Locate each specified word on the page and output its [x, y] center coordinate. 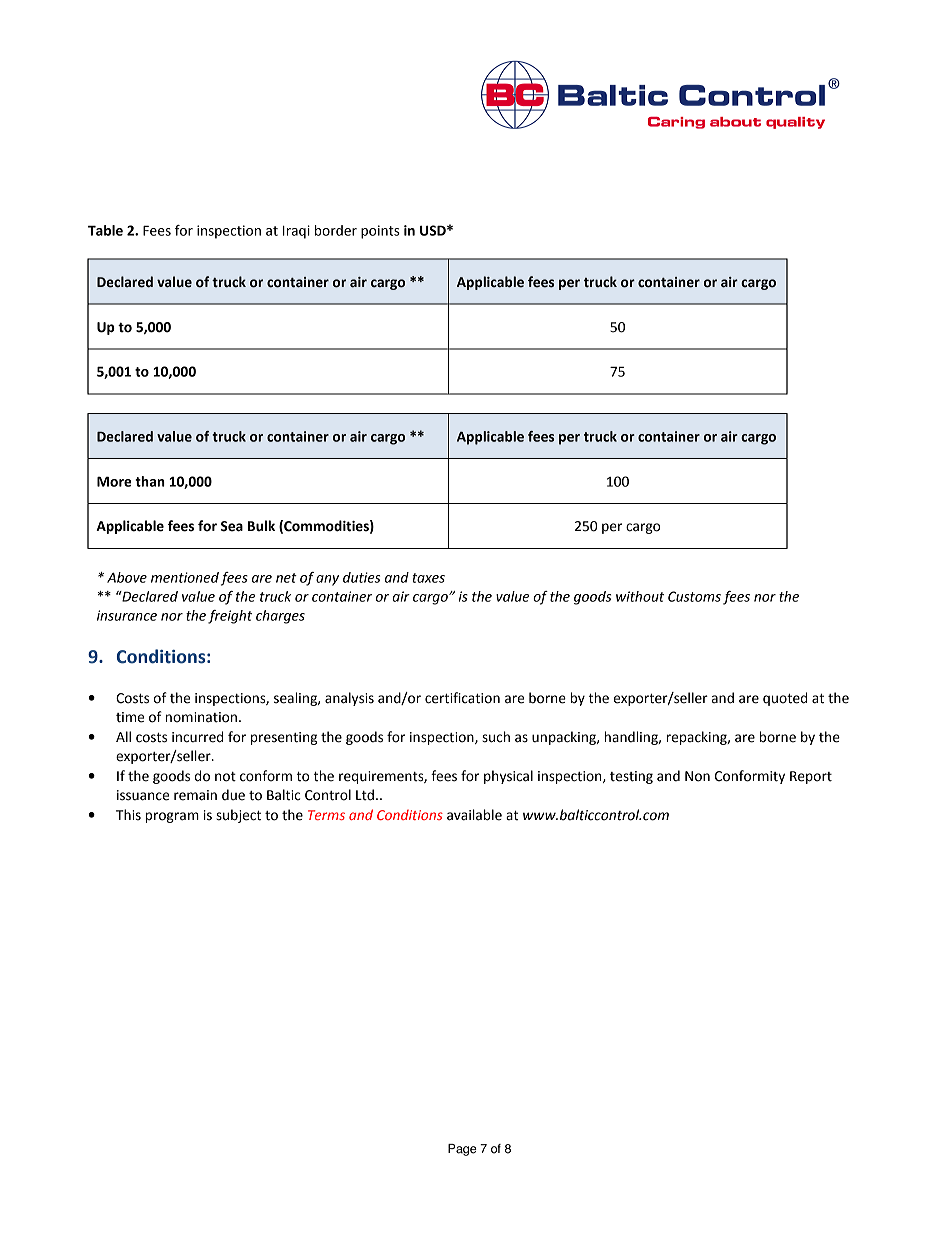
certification [462, 698]
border [336, 230]
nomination [201, 717]
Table [105, 230]
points [380, 232]
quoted [785, 699]
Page [462, 1150]
